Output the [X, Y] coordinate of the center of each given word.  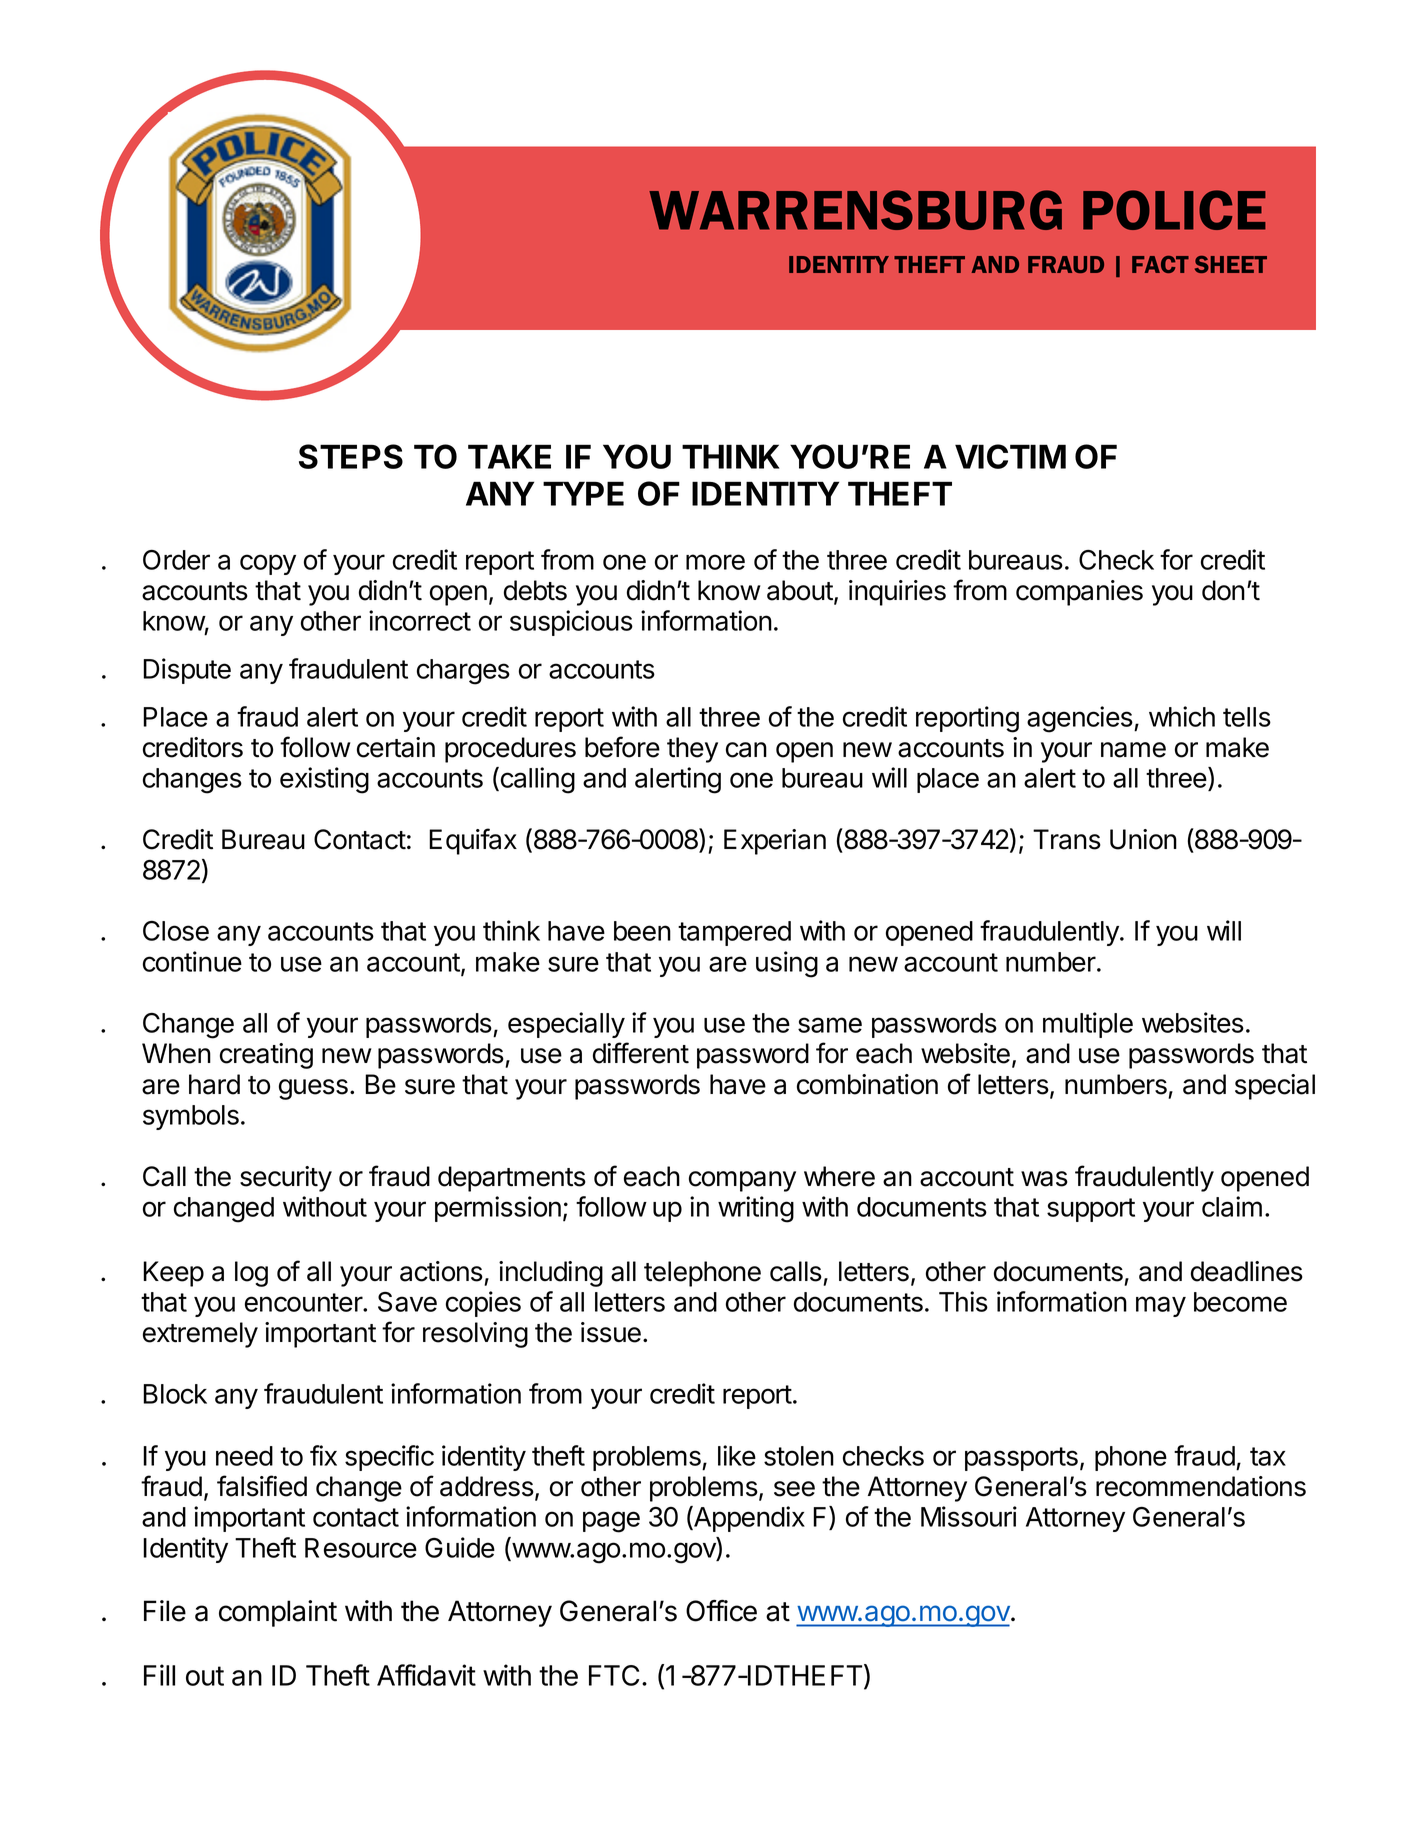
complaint [278, 1613]
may [1161, 1306]
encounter [304, 1302]
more [715, 562]
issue [611, 1332]
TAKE [509, 456]
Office [721, 1611]
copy [268, 564]
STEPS [351, 456]
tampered [734, 933]
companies [1079, 593]
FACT [1160, 264]
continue [192, 961]
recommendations [1201, 1486]
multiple [1088, 1025]
